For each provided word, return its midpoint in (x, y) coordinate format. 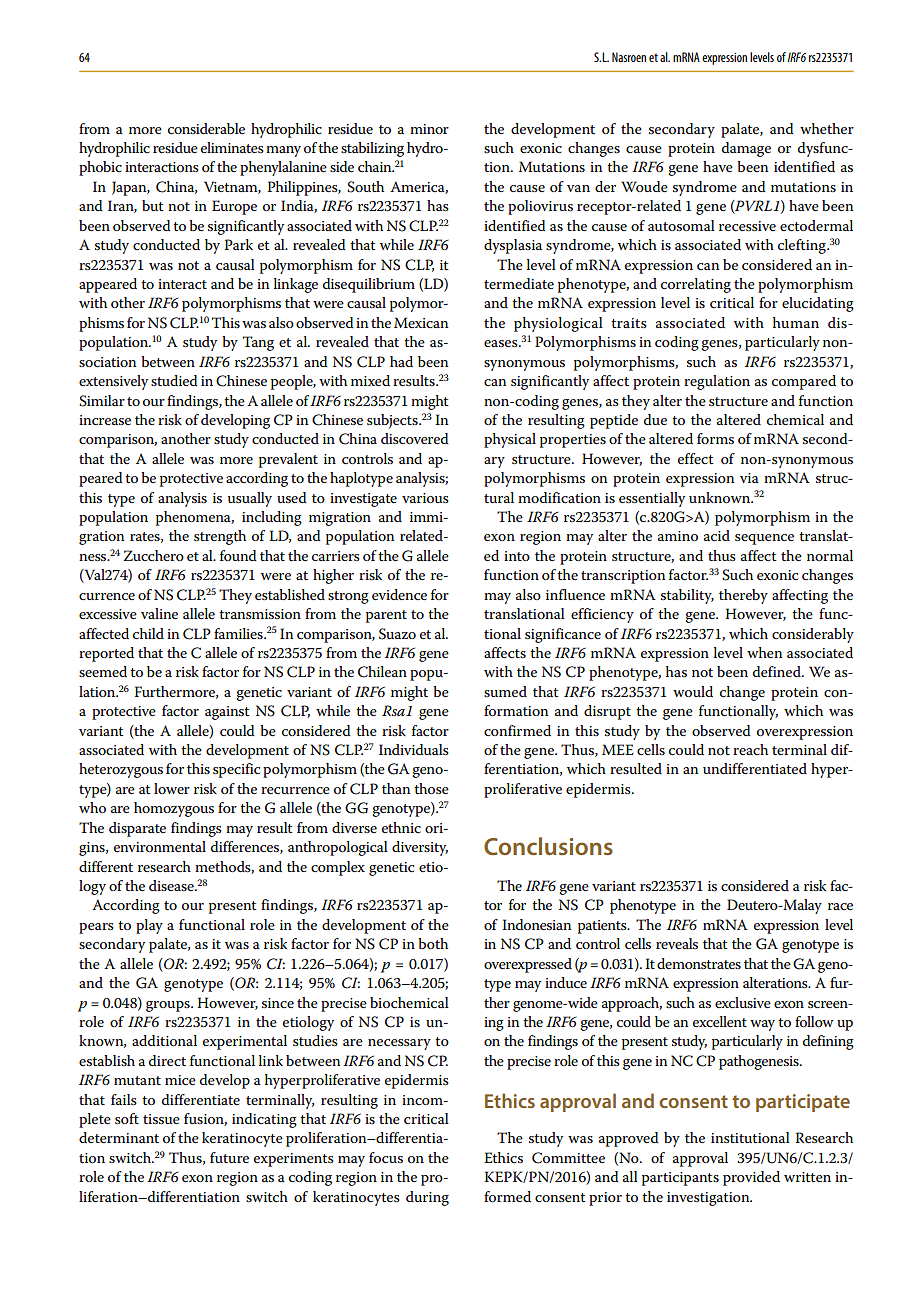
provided (751, 1178)
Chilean (382, 672)
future (229, 1157)
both (433, 943)
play (149, 926)
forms (715, 438)
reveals (677, 943)
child (148, 633)
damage (746, 149)
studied (174, 380)
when (765, 652)
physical (510, 440)
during (427, 1198)
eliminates (232, 147)
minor (429, 129)
